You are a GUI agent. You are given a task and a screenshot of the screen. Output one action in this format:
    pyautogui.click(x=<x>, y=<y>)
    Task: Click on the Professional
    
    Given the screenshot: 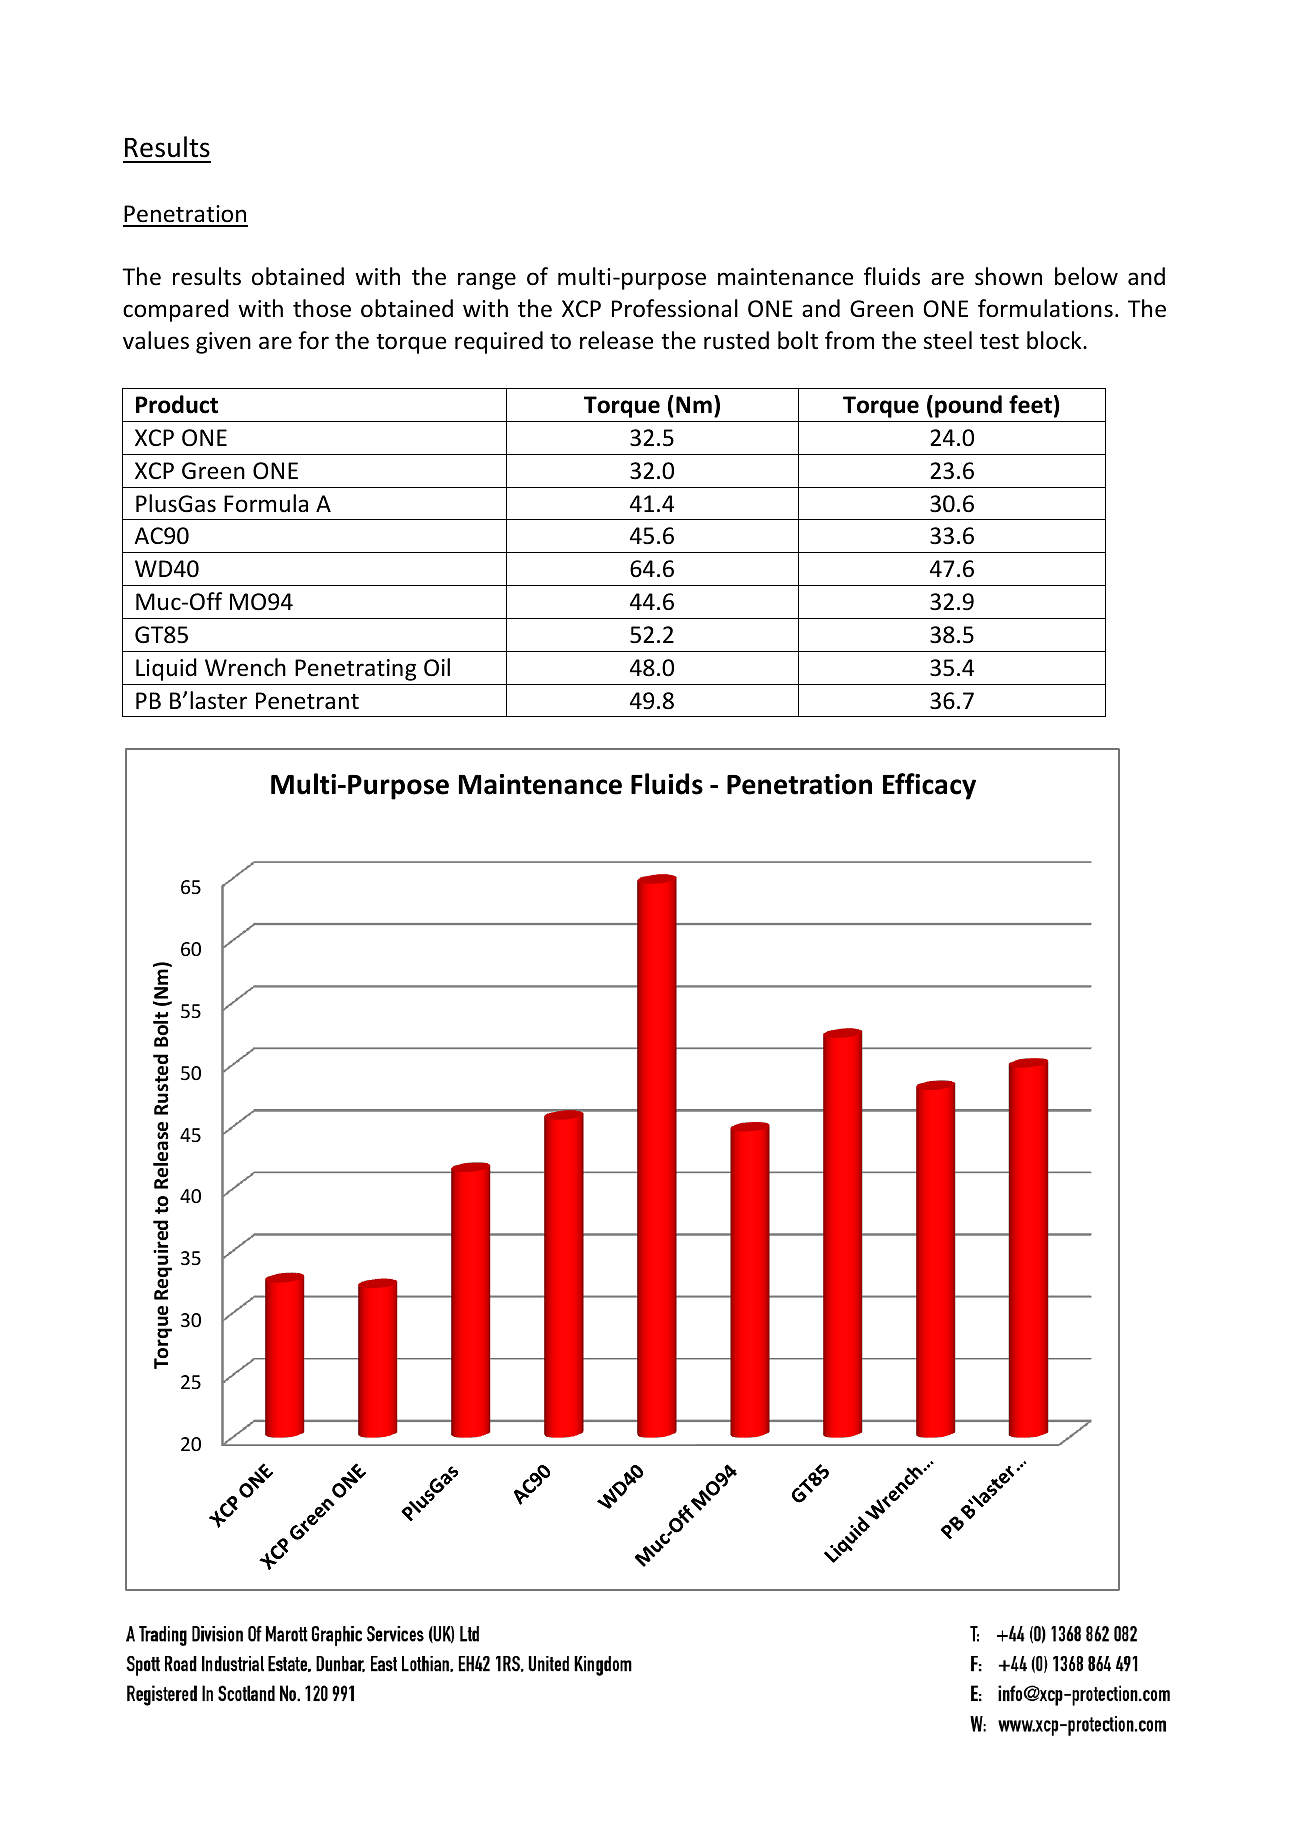 What is the action you would take?
    pyautogui.click(x=675, y=308)
